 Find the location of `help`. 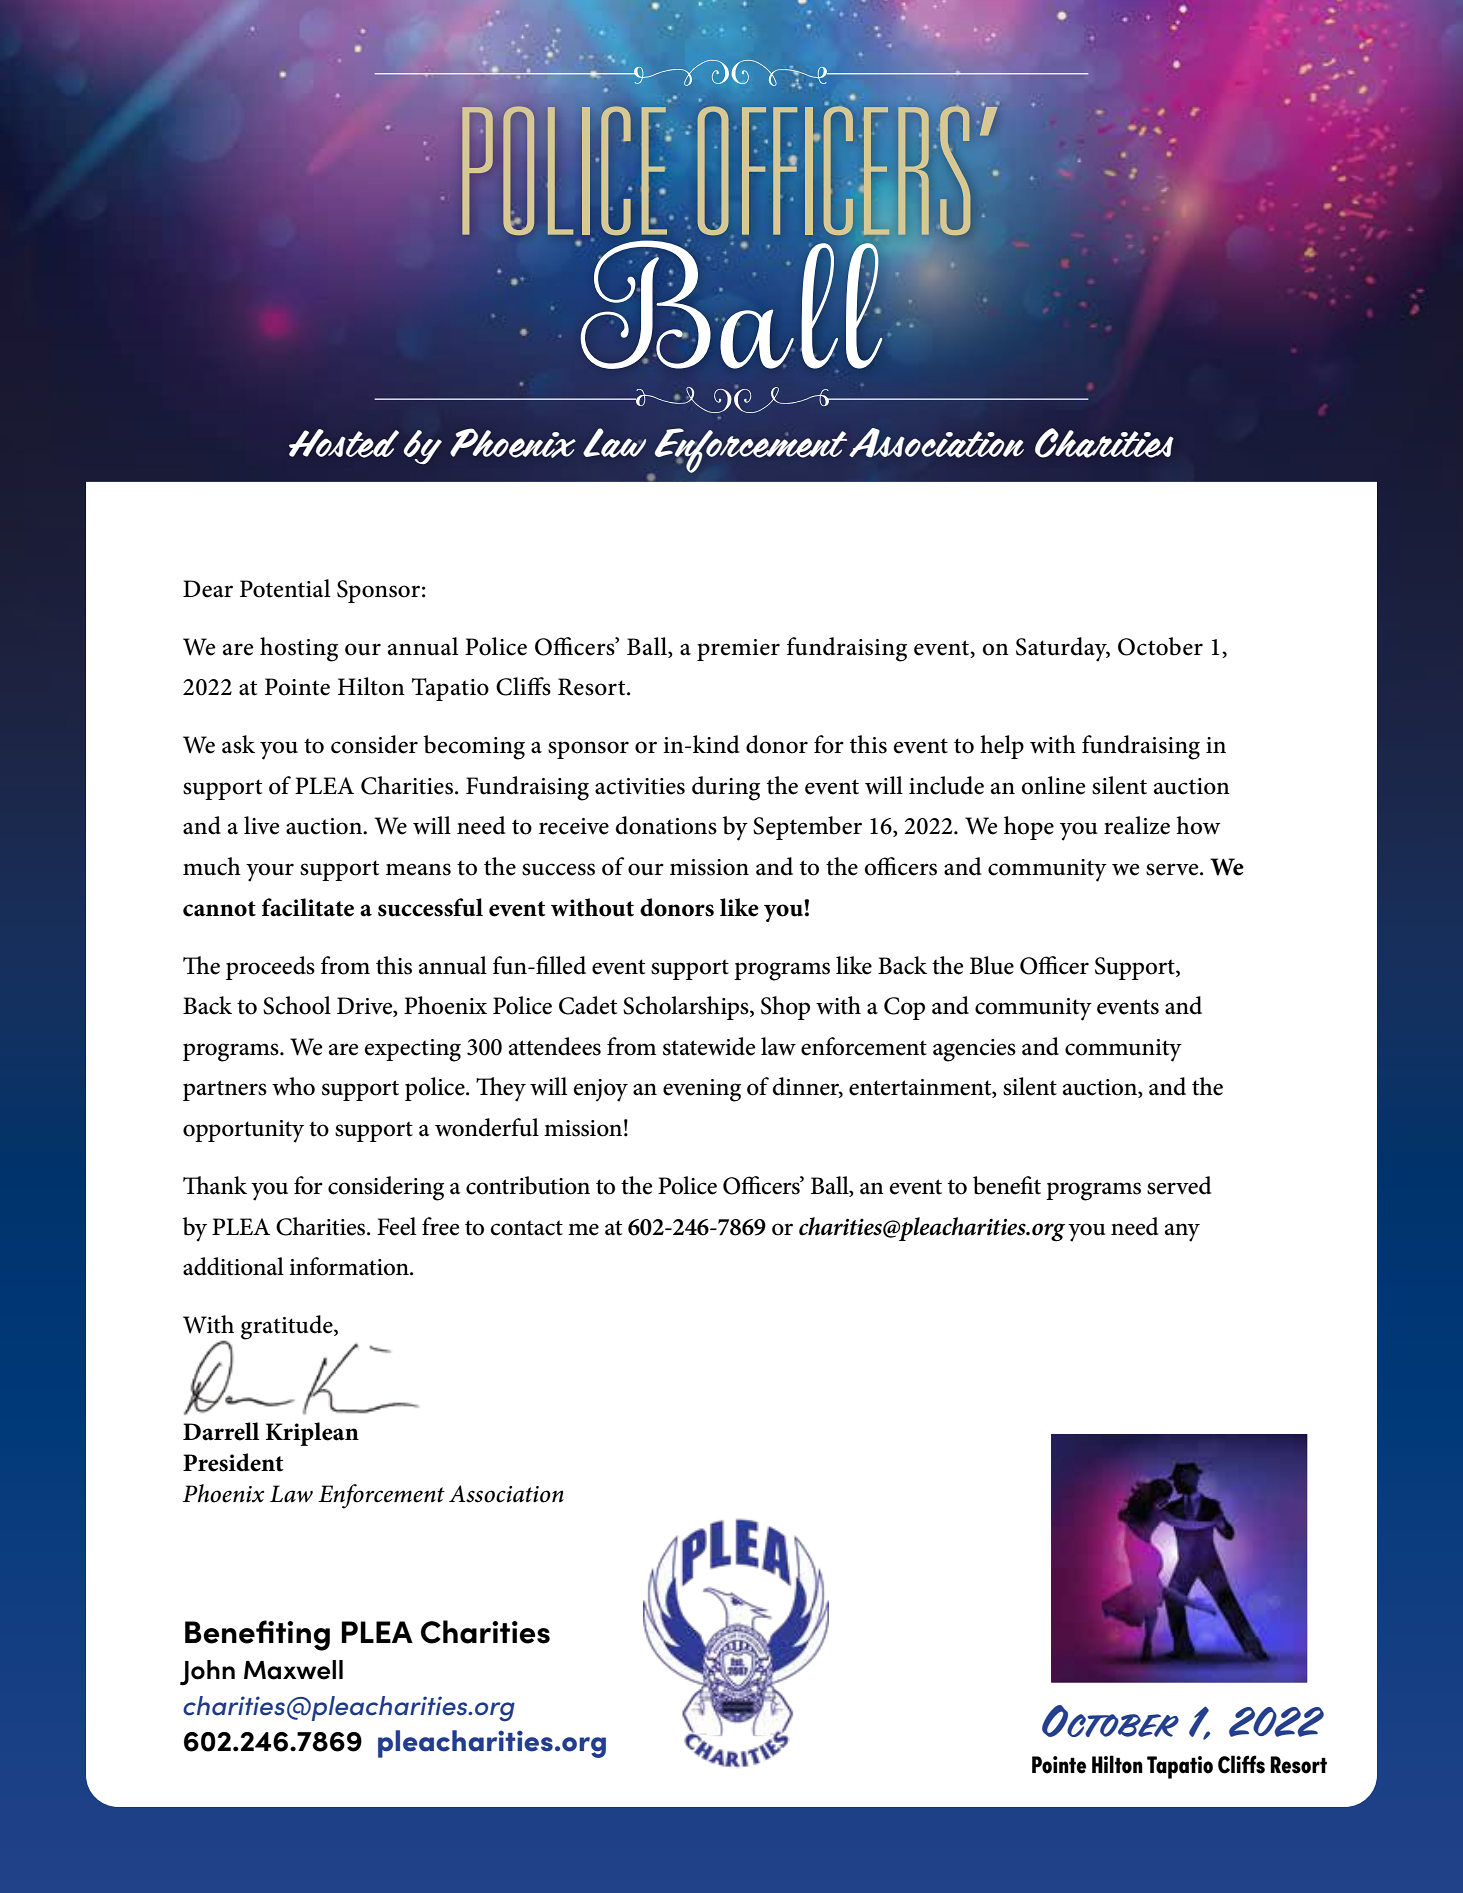

help is located at coordinates (1002, 747).
